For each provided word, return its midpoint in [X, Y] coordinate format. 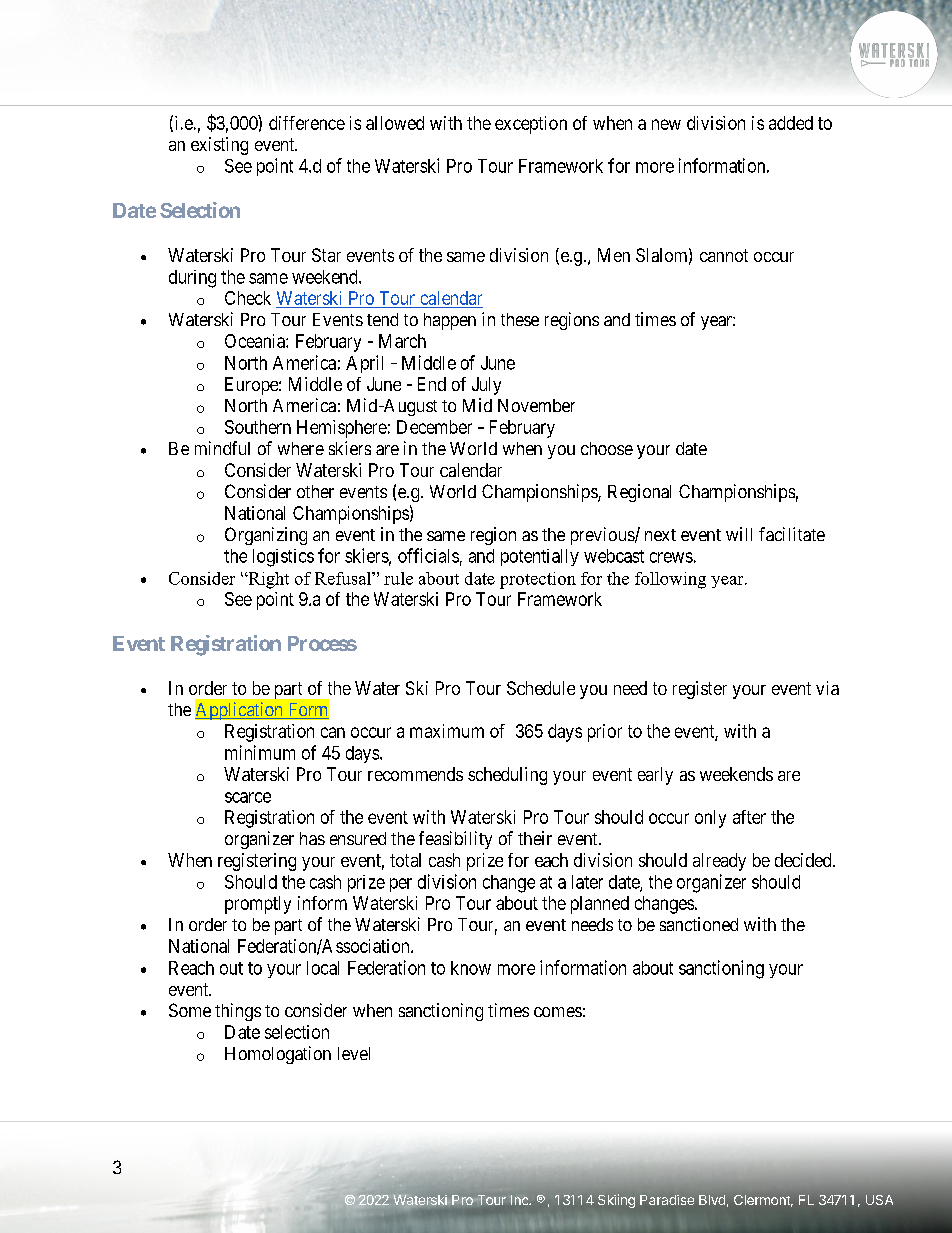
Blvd [712, 1200]
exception [531, 125]
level [354, 1053]
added [791, 123]
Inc [521, 1200]
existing [219, 146]
